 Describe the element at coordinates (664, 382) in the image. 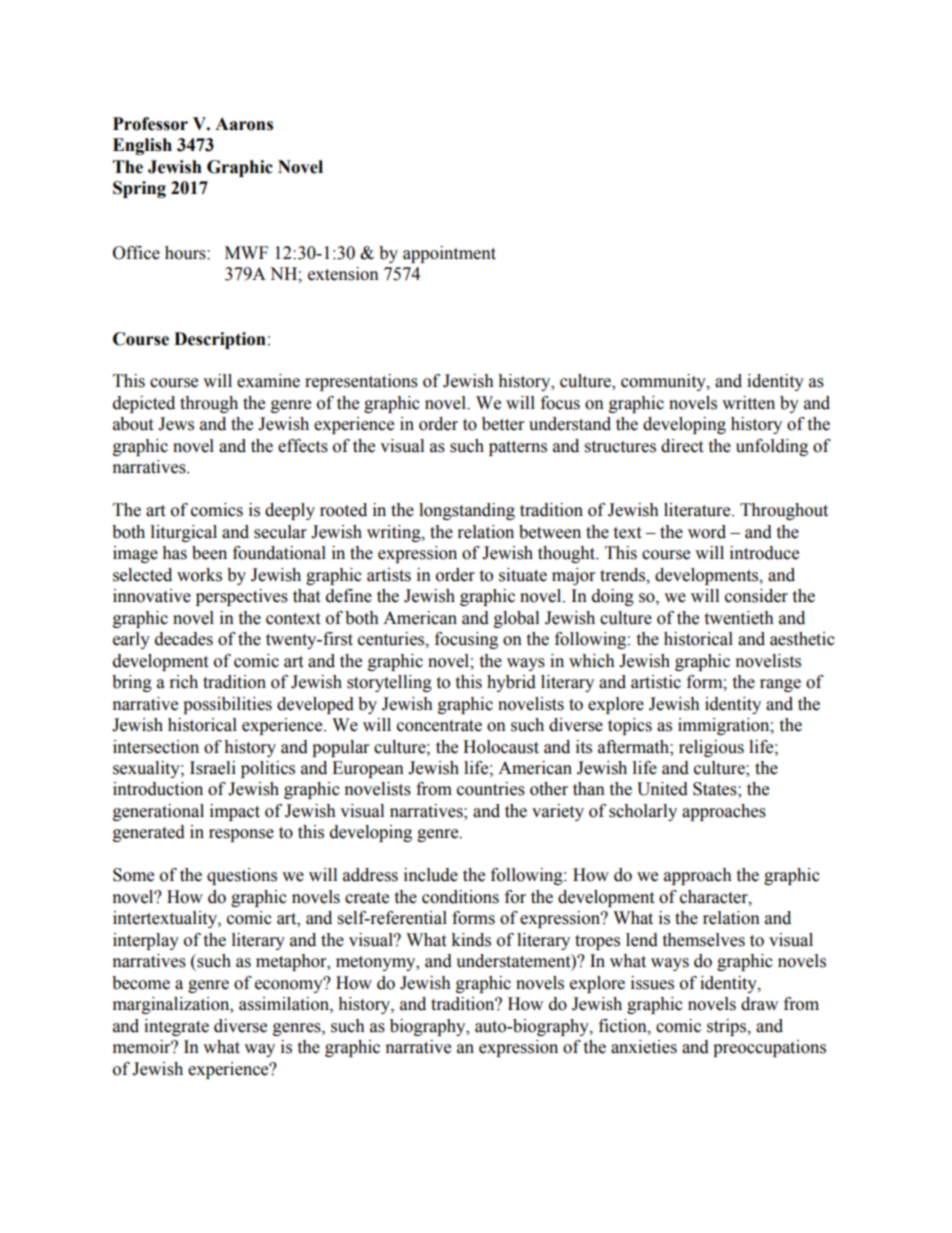

I see `community` at that location.
